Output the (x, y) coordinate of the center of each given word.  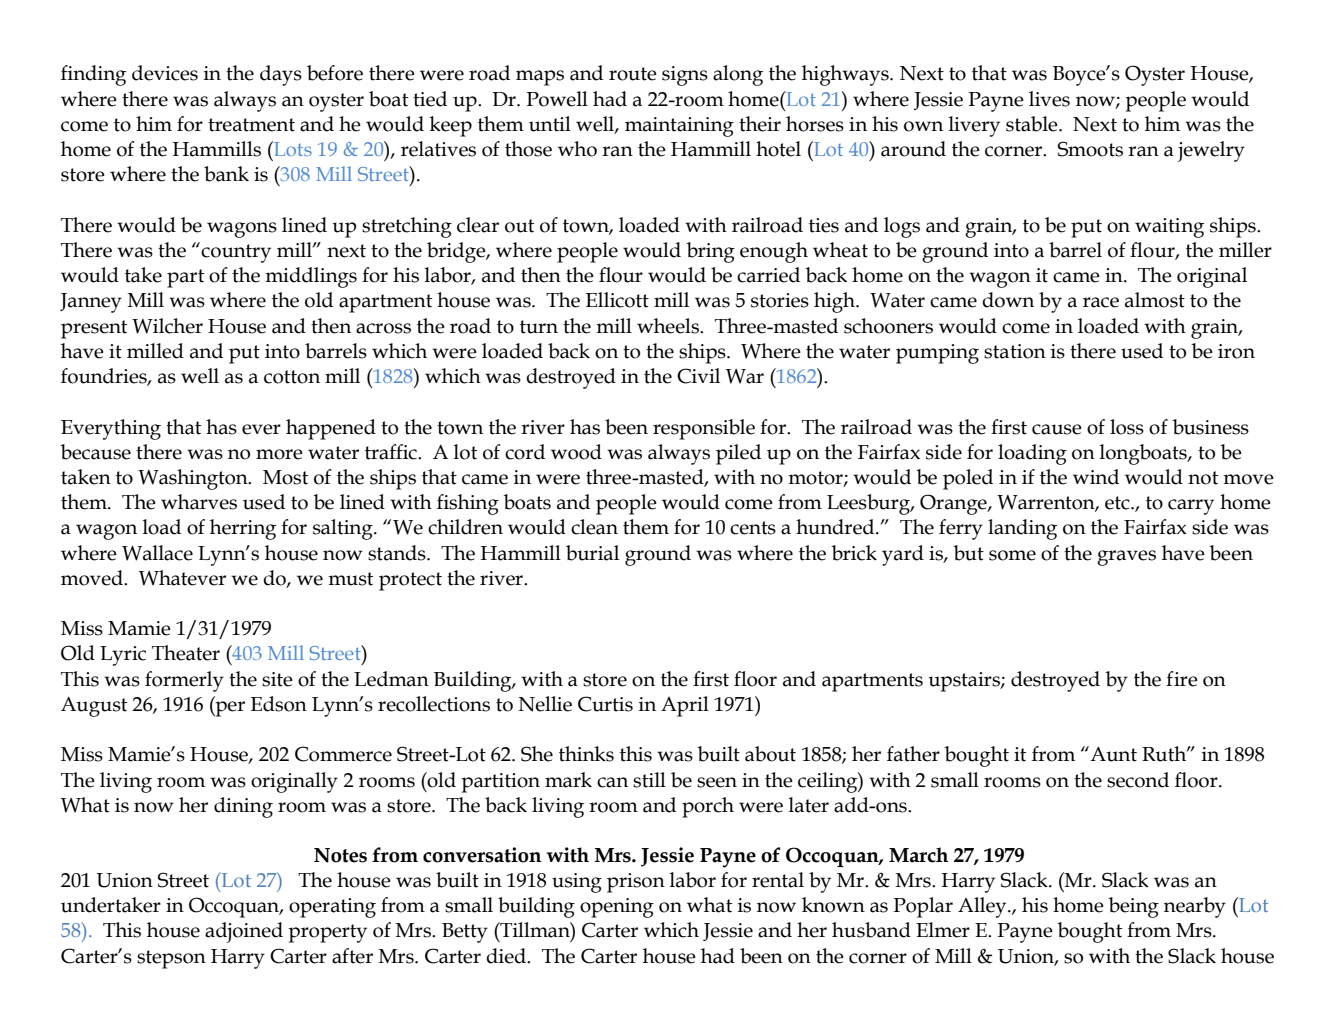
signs (685, 76)
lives (1049, 99)
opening (617, 908)
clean (594, 527)
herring (243, 529)
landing (1022, 529)
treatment (251, 125)
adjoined (244, 932)
